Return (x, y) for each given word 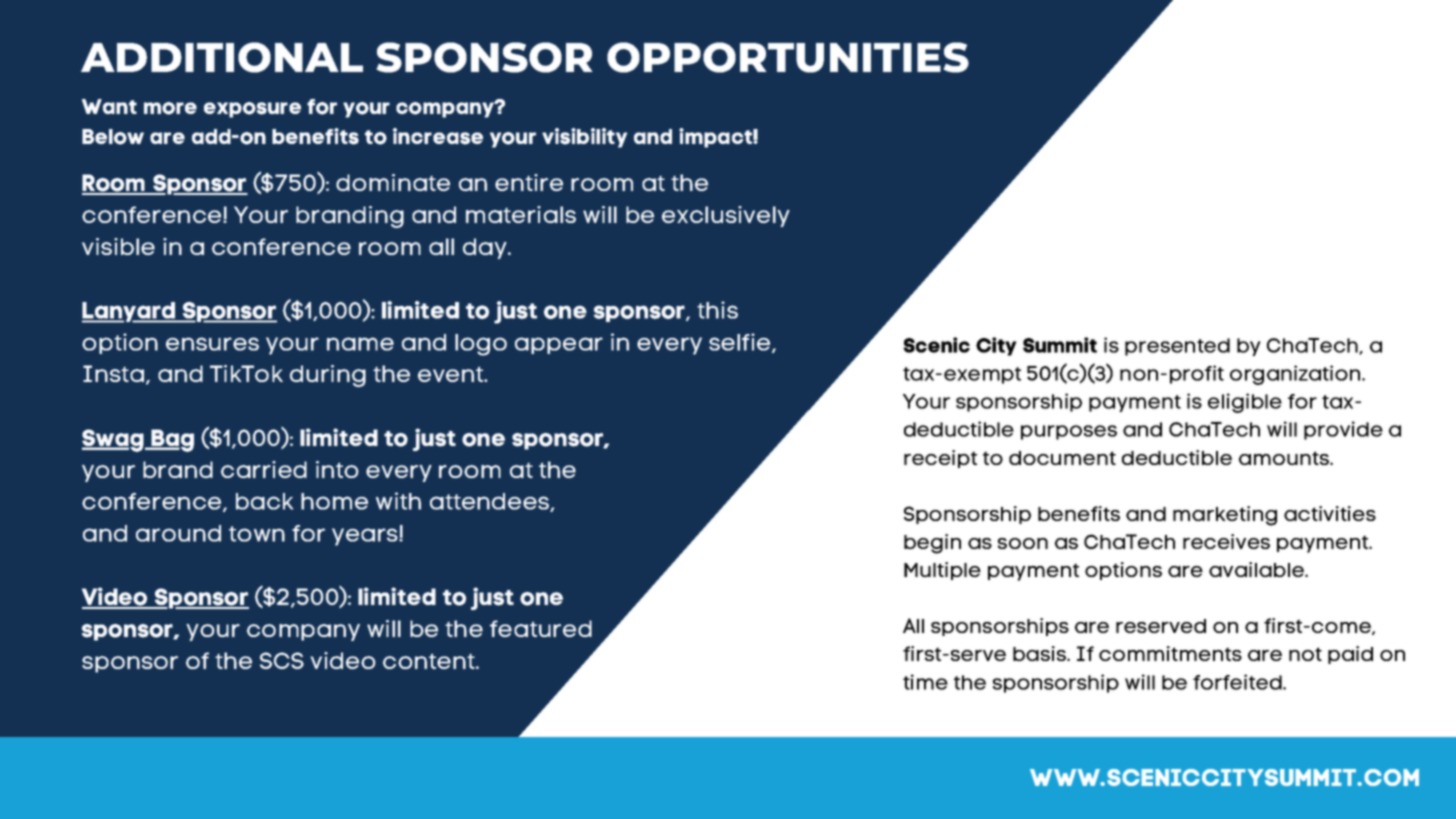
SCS (282, 660)
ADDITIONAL (222, 57)
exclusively (726, 216)
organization (1296, 375)
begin (932, 544)
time (925, 682)
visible (118, 246)
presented (1177, 347)
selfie (741, 343)
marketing (1225, 516)
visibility (584, 138)
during (328, 376)
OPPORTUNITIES (788, 57)
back (264, 501)
